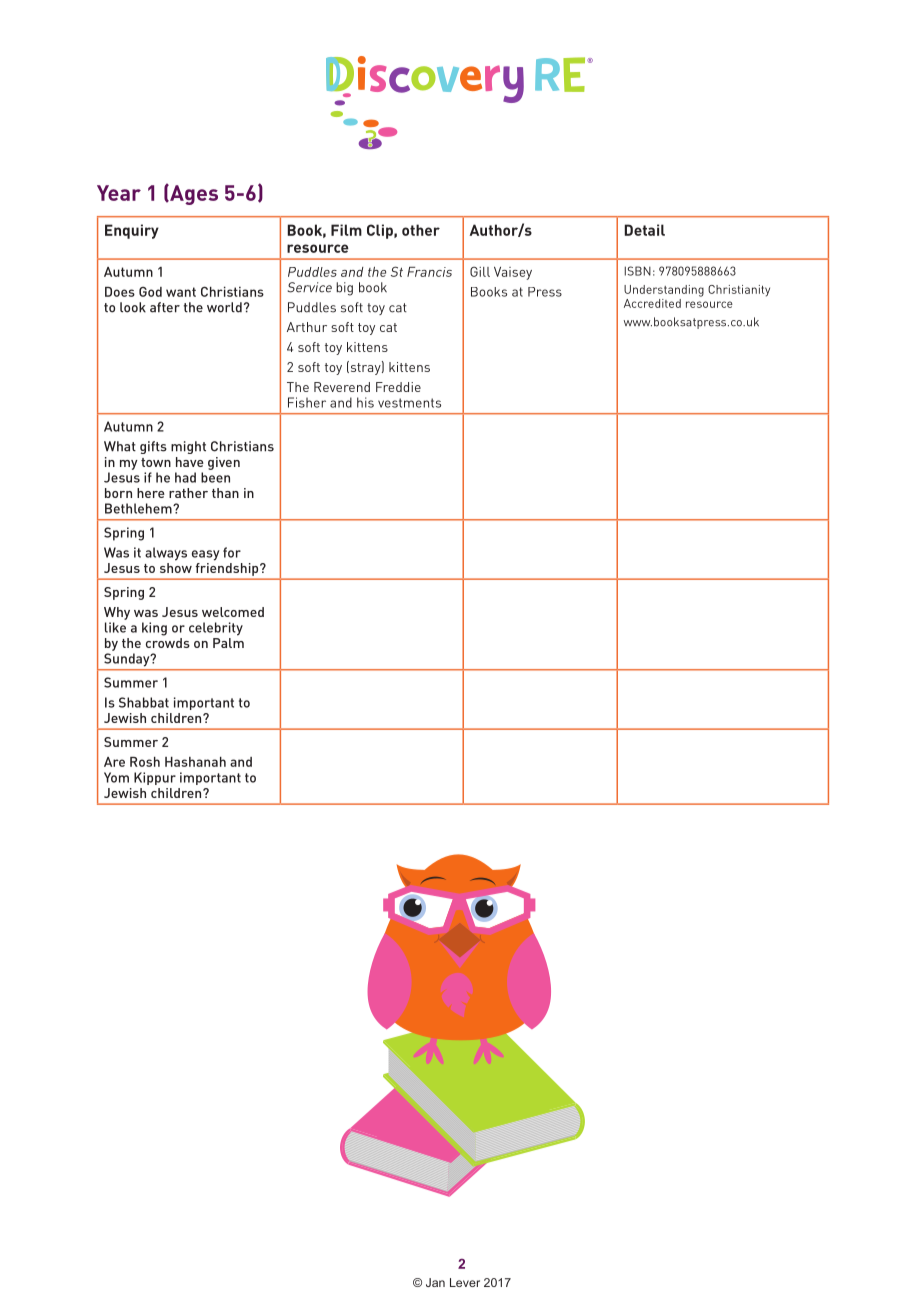  What do you see at coordinates (116, 777) in the screenshot?
I see `Yom` at bounding box center [116, 777].
